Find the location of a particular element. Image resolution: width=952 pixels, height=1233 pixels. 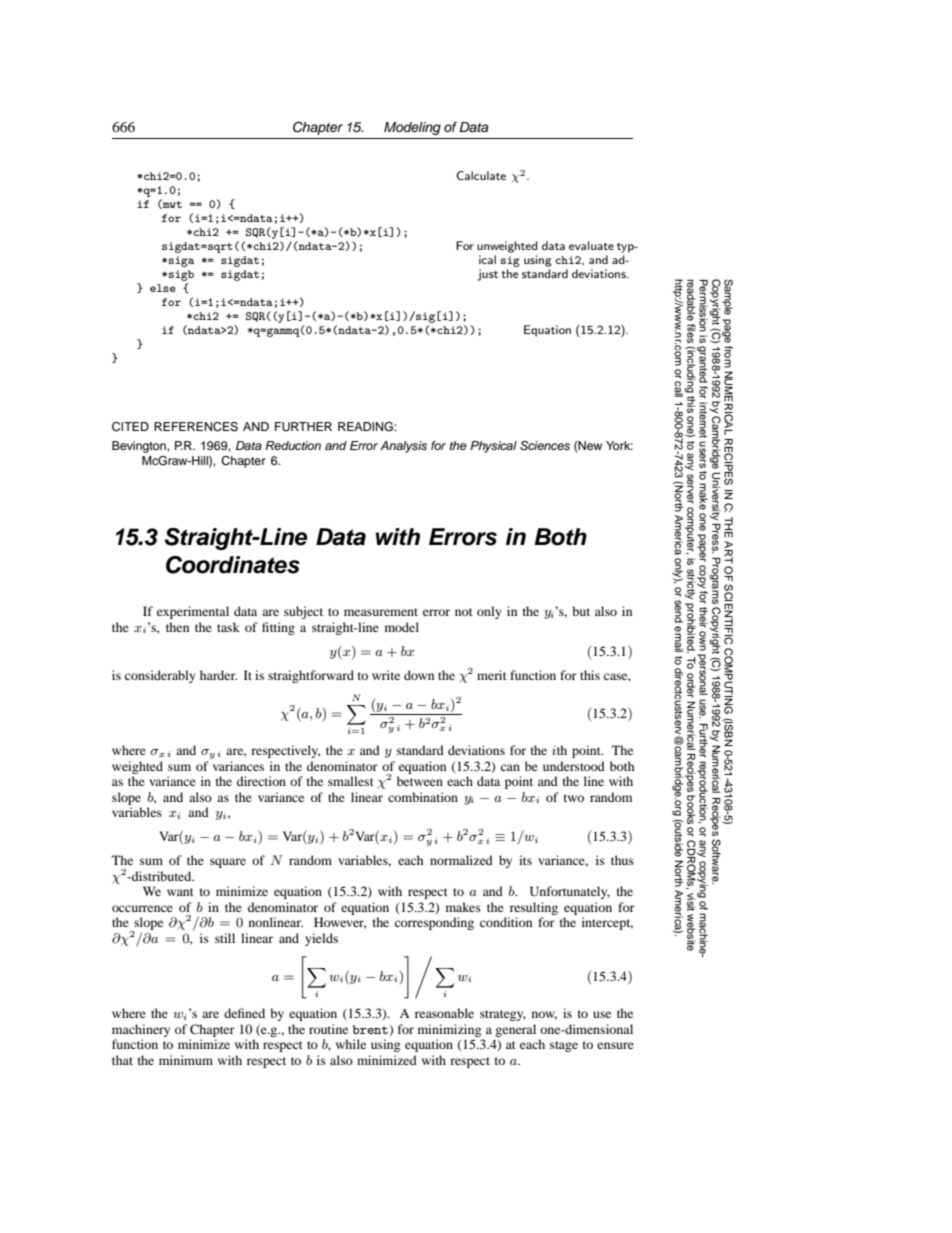

smallest is located at coordinates (351, 781).
